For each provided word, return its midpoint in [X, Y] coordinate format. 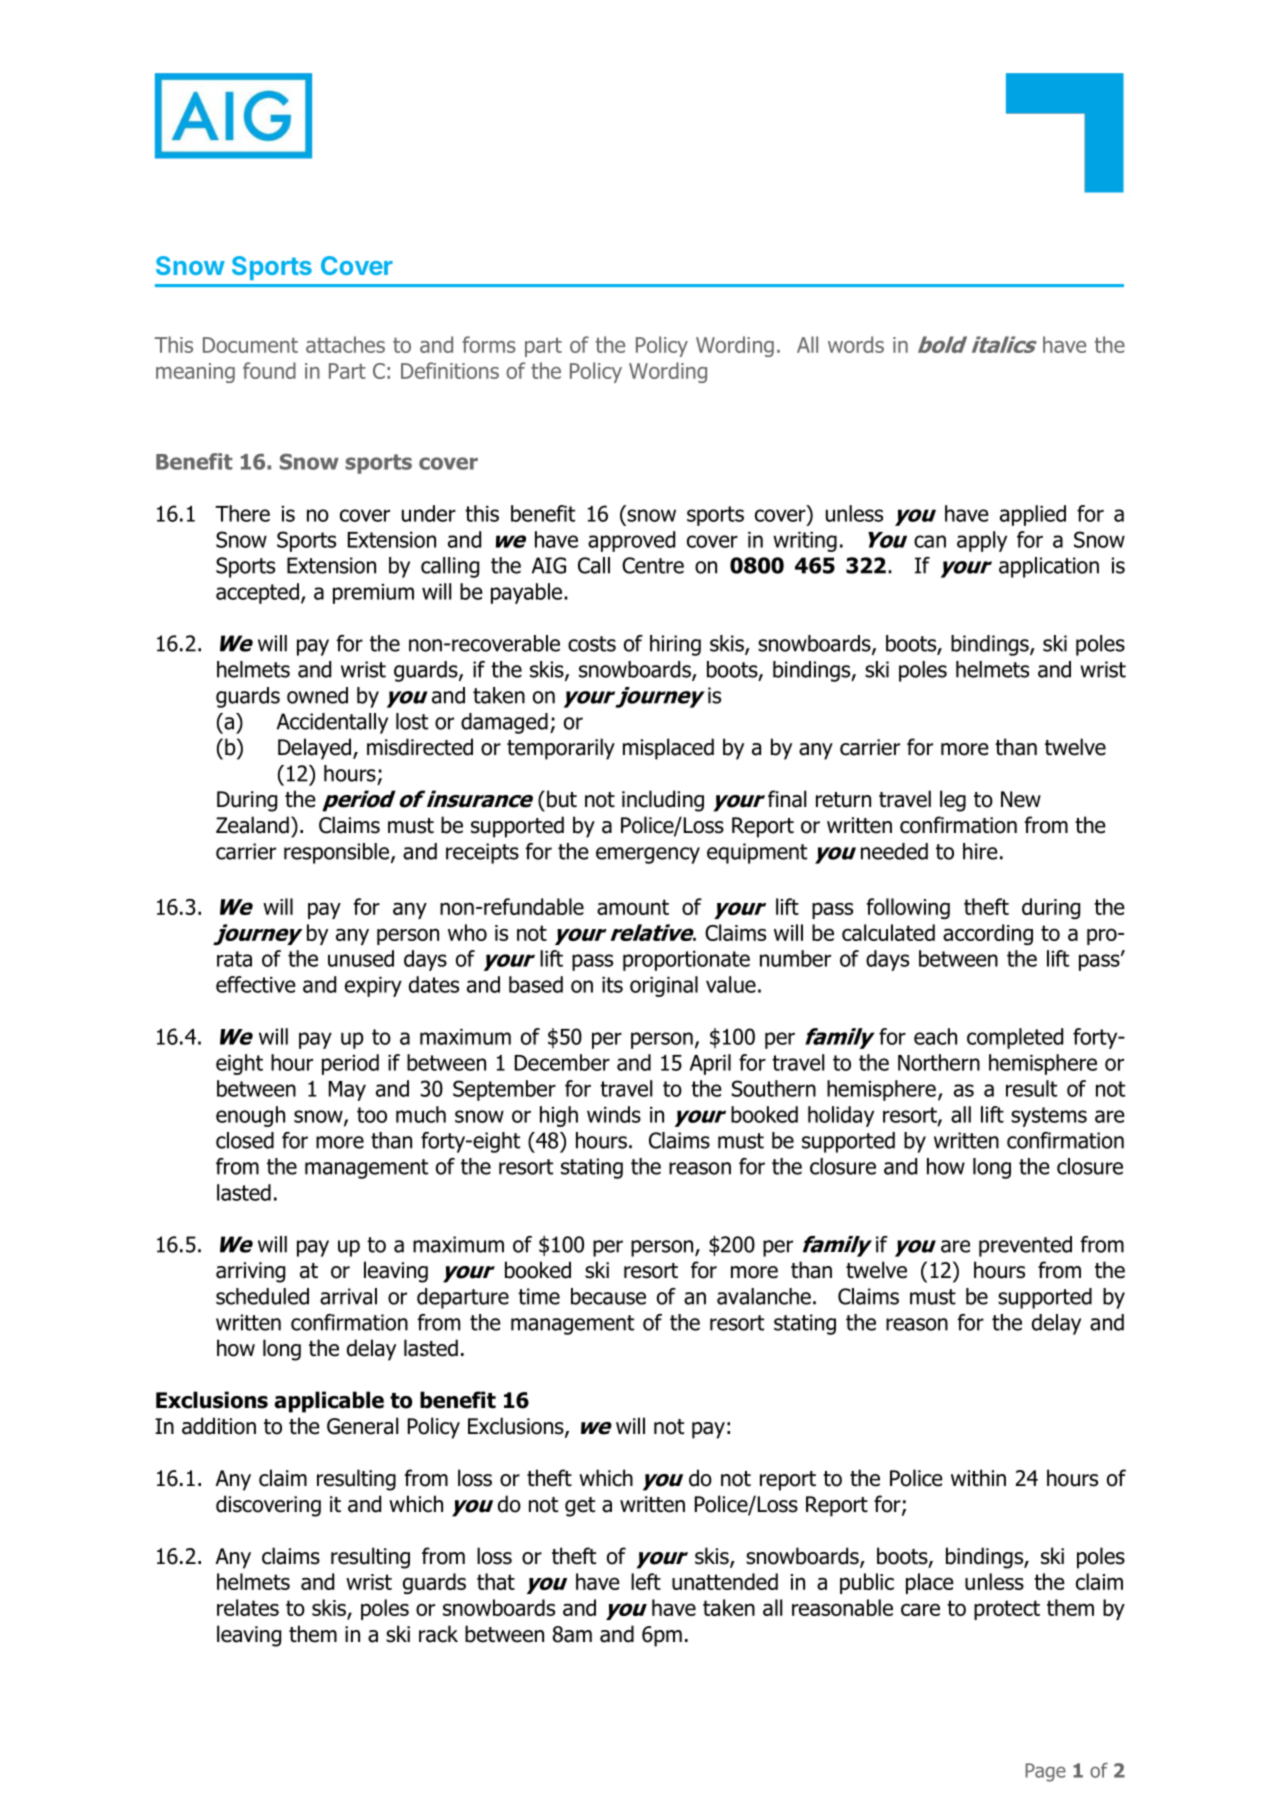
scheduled [262, 1296]
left [646, 1581]
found [269, 370]
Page [1045, 1772]
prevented [1025, 1246]
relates [248, 1607]
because [608, 1296]
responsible [336, 853]
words [856, 344]
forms [489, 344]
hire [980, 851]
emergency [648, 855]
